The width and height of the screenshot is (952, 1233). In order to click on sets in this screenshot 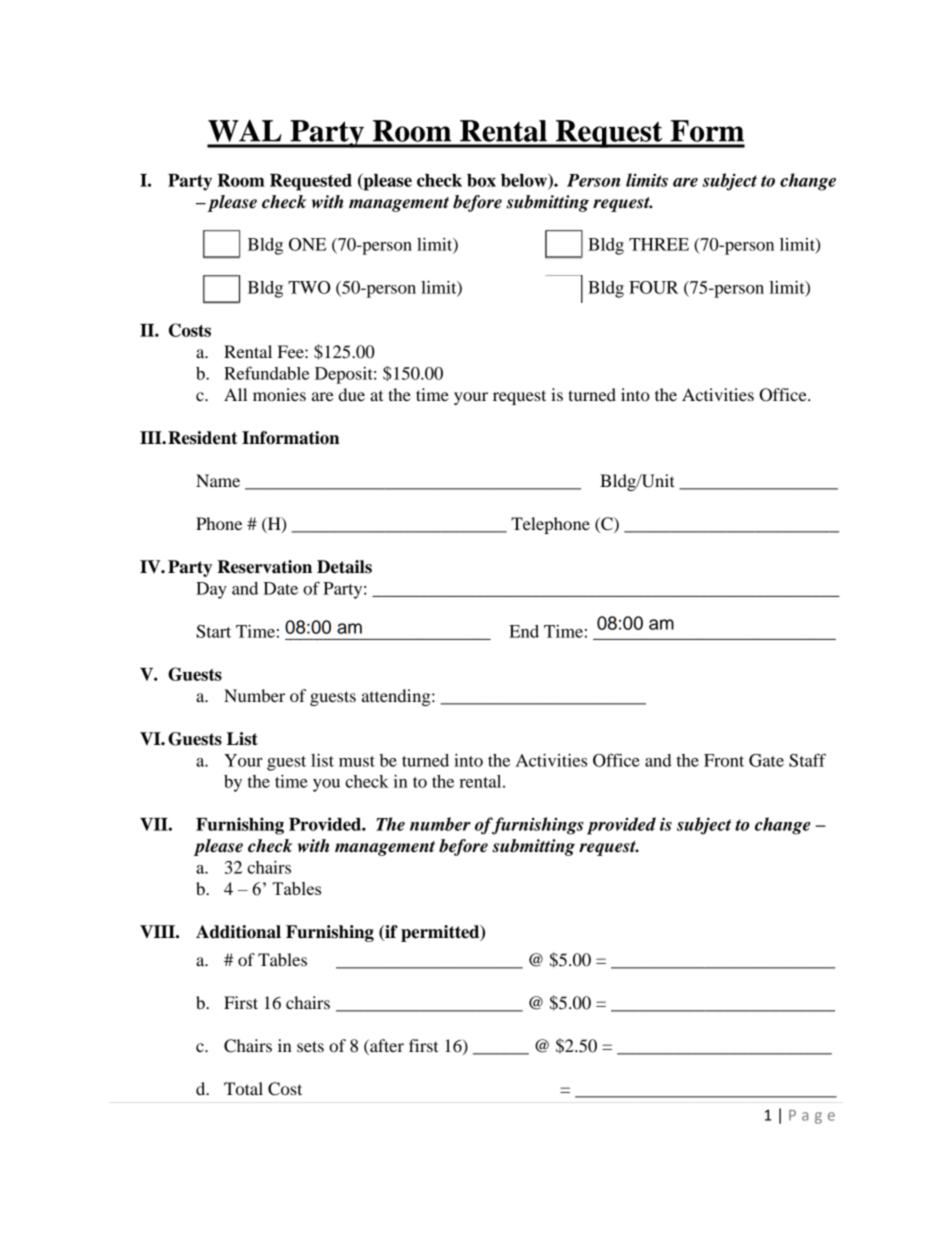, I will do `click(310, 1046)`.
